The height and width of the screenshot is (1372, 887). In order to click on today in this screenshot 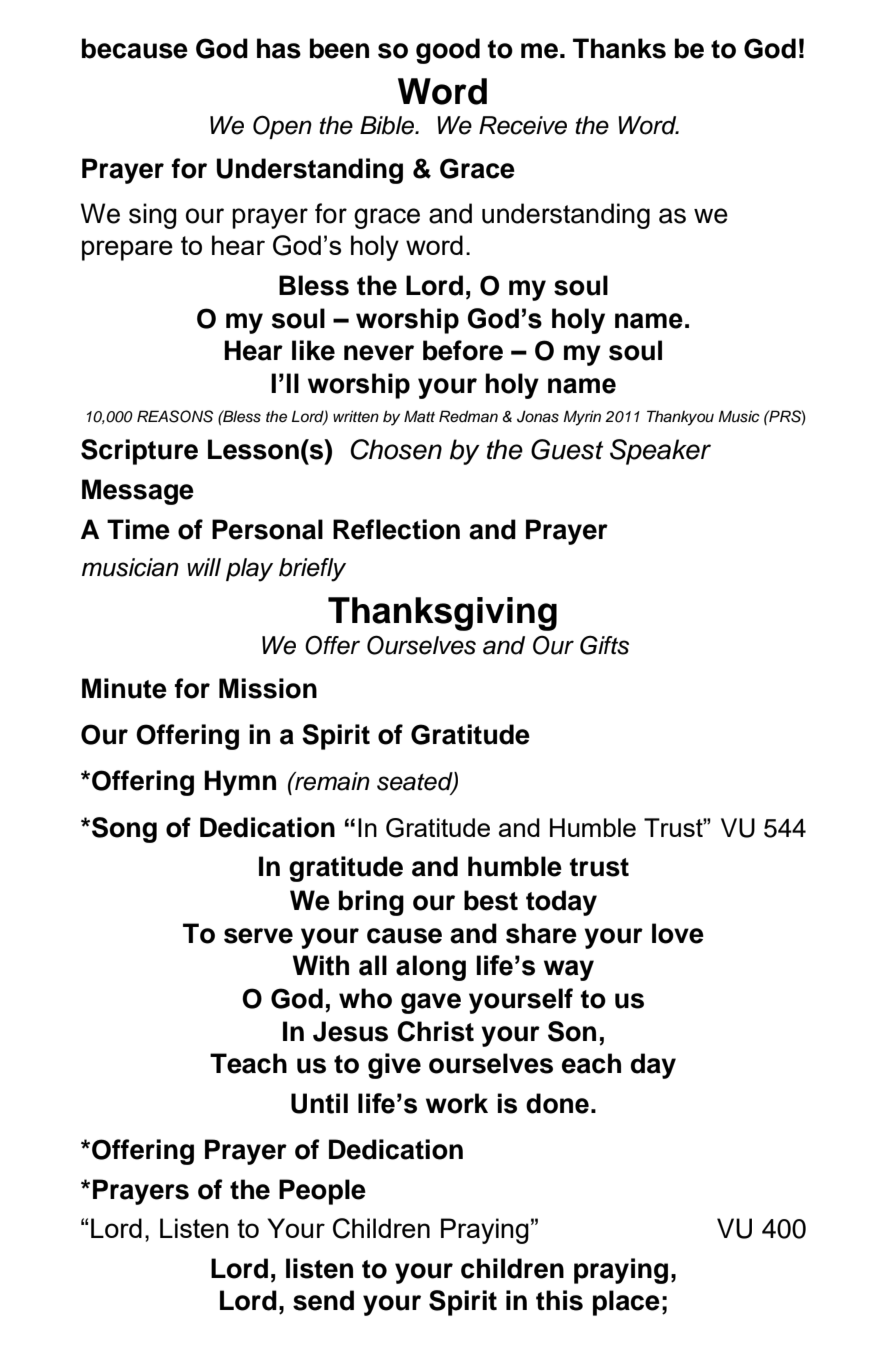, I will do `click(561, 903)`.
